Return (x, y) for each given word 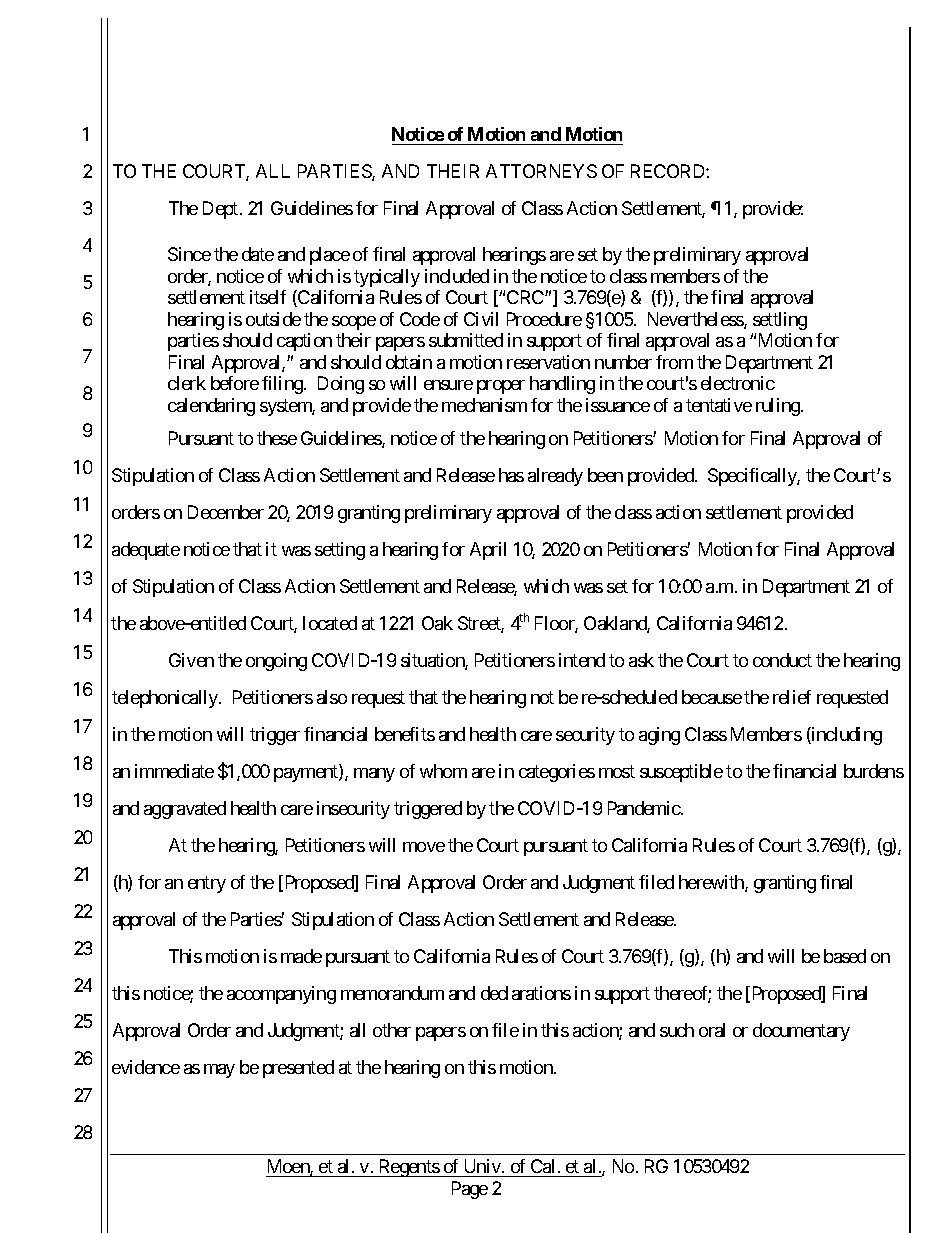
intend (582, 660)
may (219, 1071)
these (277, 438)
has (511, 475)
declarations (526, 993)
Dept (220, 210)
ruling (779, 407)
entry (207, 884)
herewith (712, 883)
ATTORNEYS (541, 171)
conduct (782, 660)
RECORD (669, 171)
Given (191, 660)
